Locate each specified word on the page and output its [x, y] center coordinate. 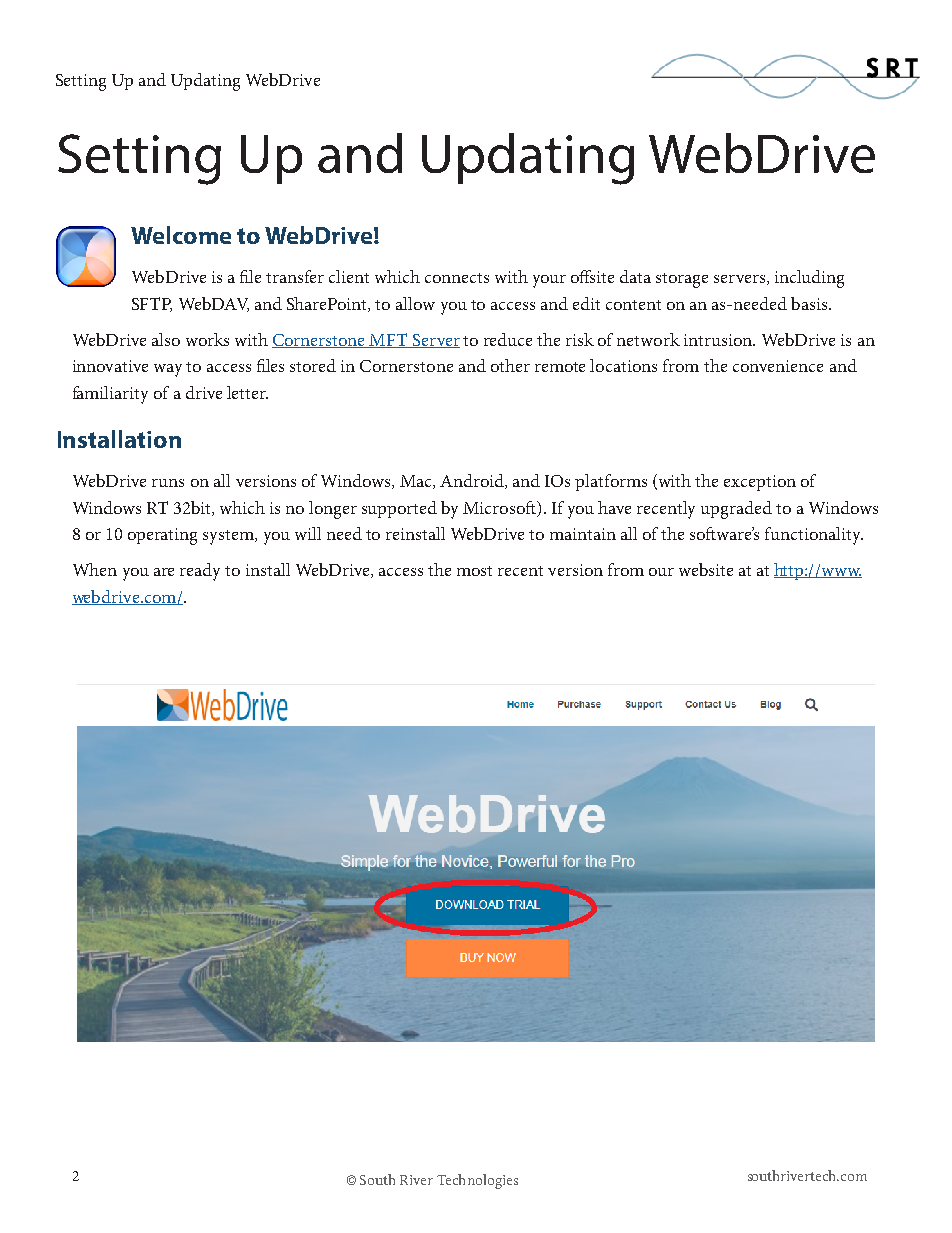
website [706, 569]
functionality [814, 536]
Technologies [477, 1181]
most [474, 571]
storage [682, 280]
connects [457, 278]
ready [200, 572]
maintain [583, 534]
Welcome [181, 235]
